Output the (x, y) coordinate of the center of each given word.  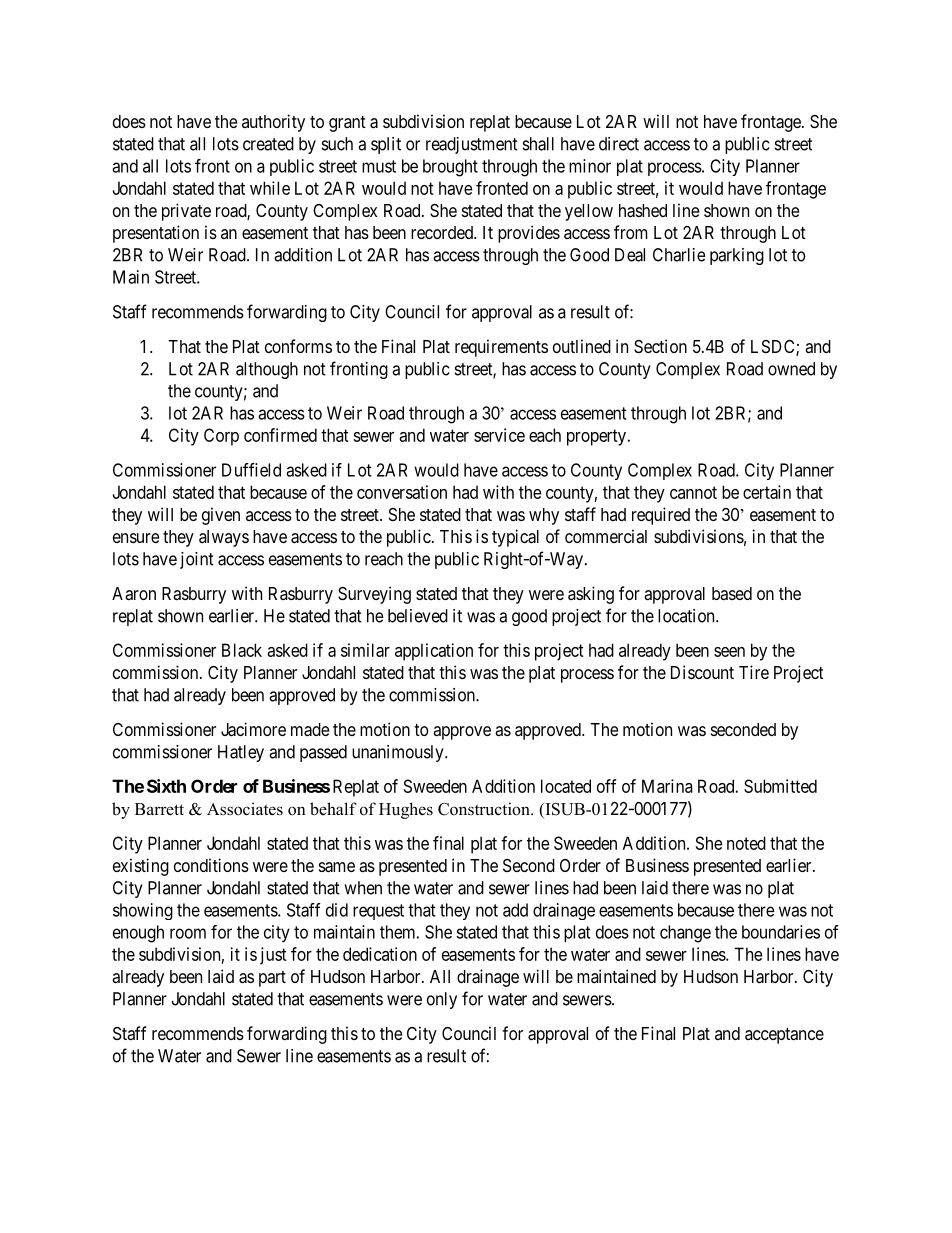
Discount (702, 672)
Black (242, 650)
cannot (693, 492)
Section (660, 346)
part (272, 979)
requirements (501, 348)
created (268, 144)
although (267, 370)
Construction (485, 809)
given (221, 516)
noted (746, 843)
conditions (211, 865)
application (434, 652)
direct (619, 144)
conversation (402, 492)
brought (450, 168)
